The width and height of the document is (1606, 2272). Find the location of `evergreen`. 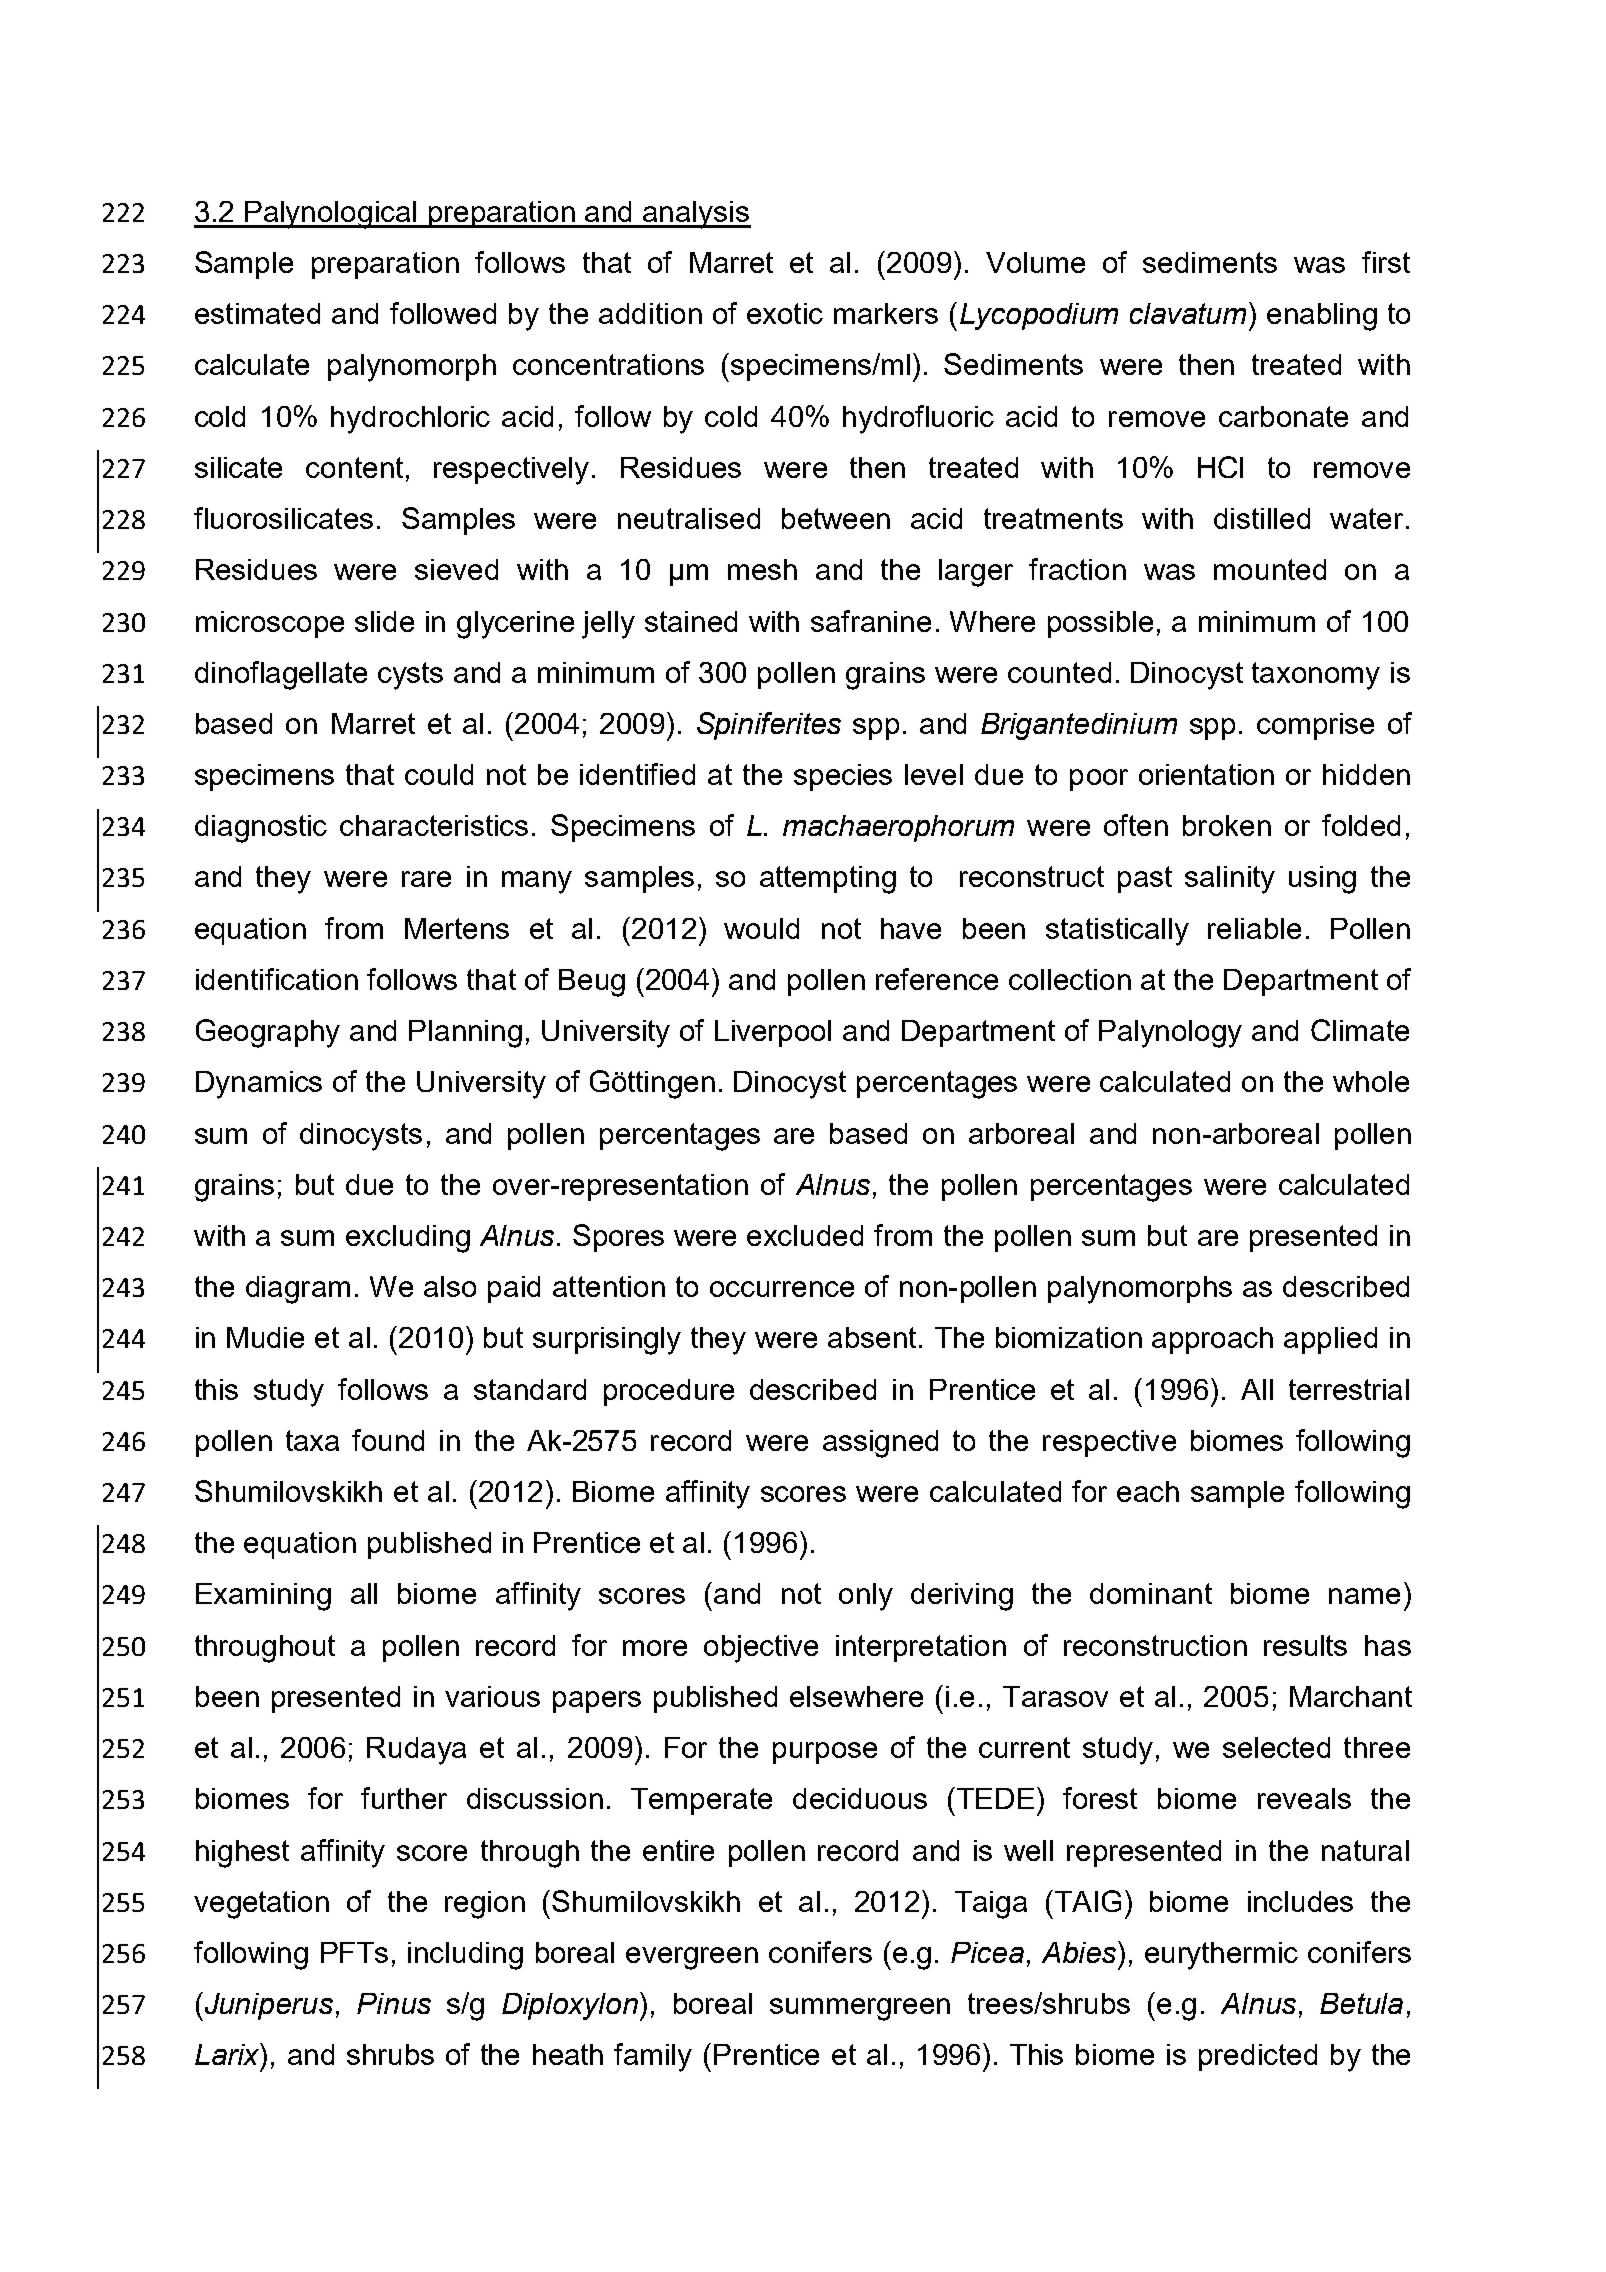

evergreen is located at coordinates (692, 1958).
